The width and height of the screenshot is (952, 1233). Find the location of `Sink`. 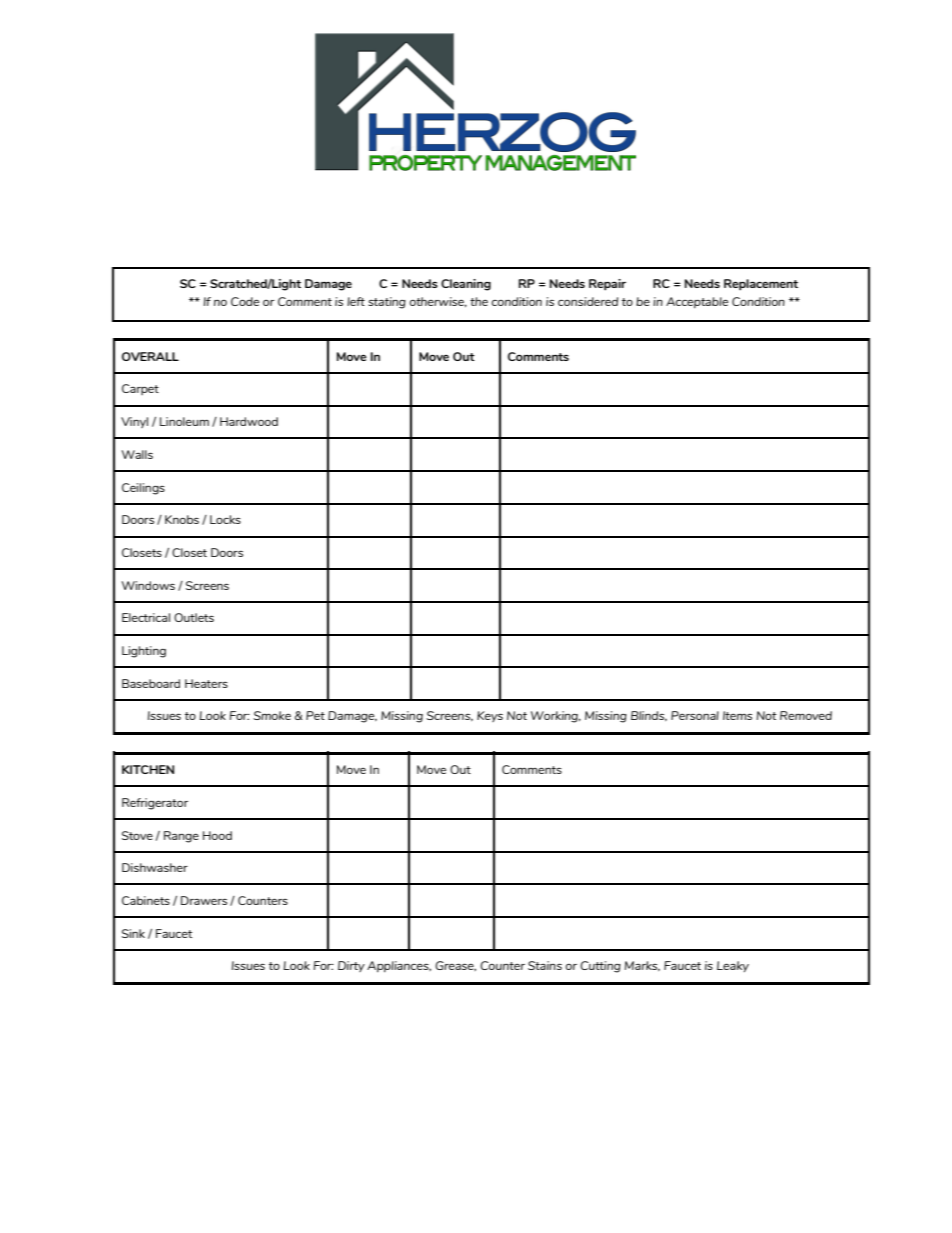

Sink is located at coordinates (133, 933).
